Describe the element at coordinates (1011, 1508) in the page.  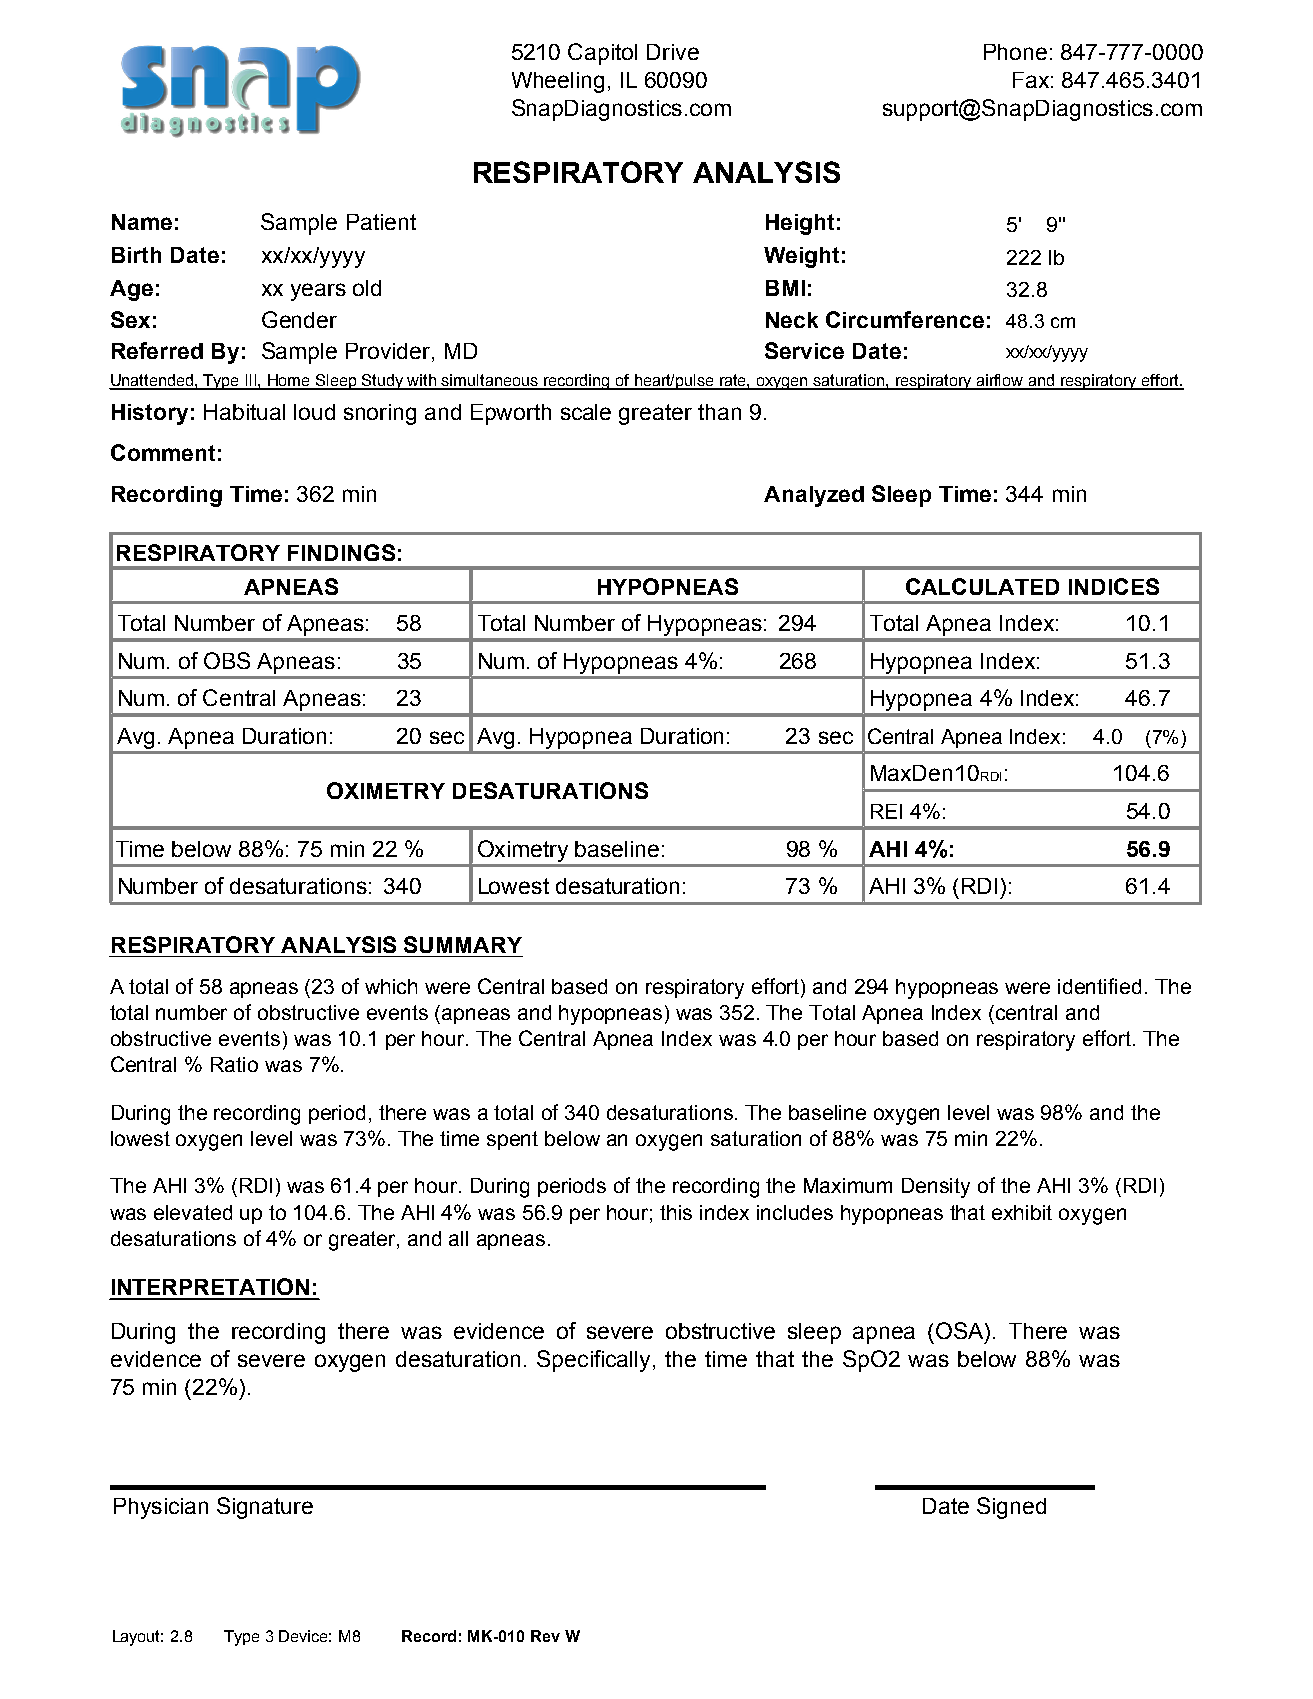
I see `Signed` at that location.
